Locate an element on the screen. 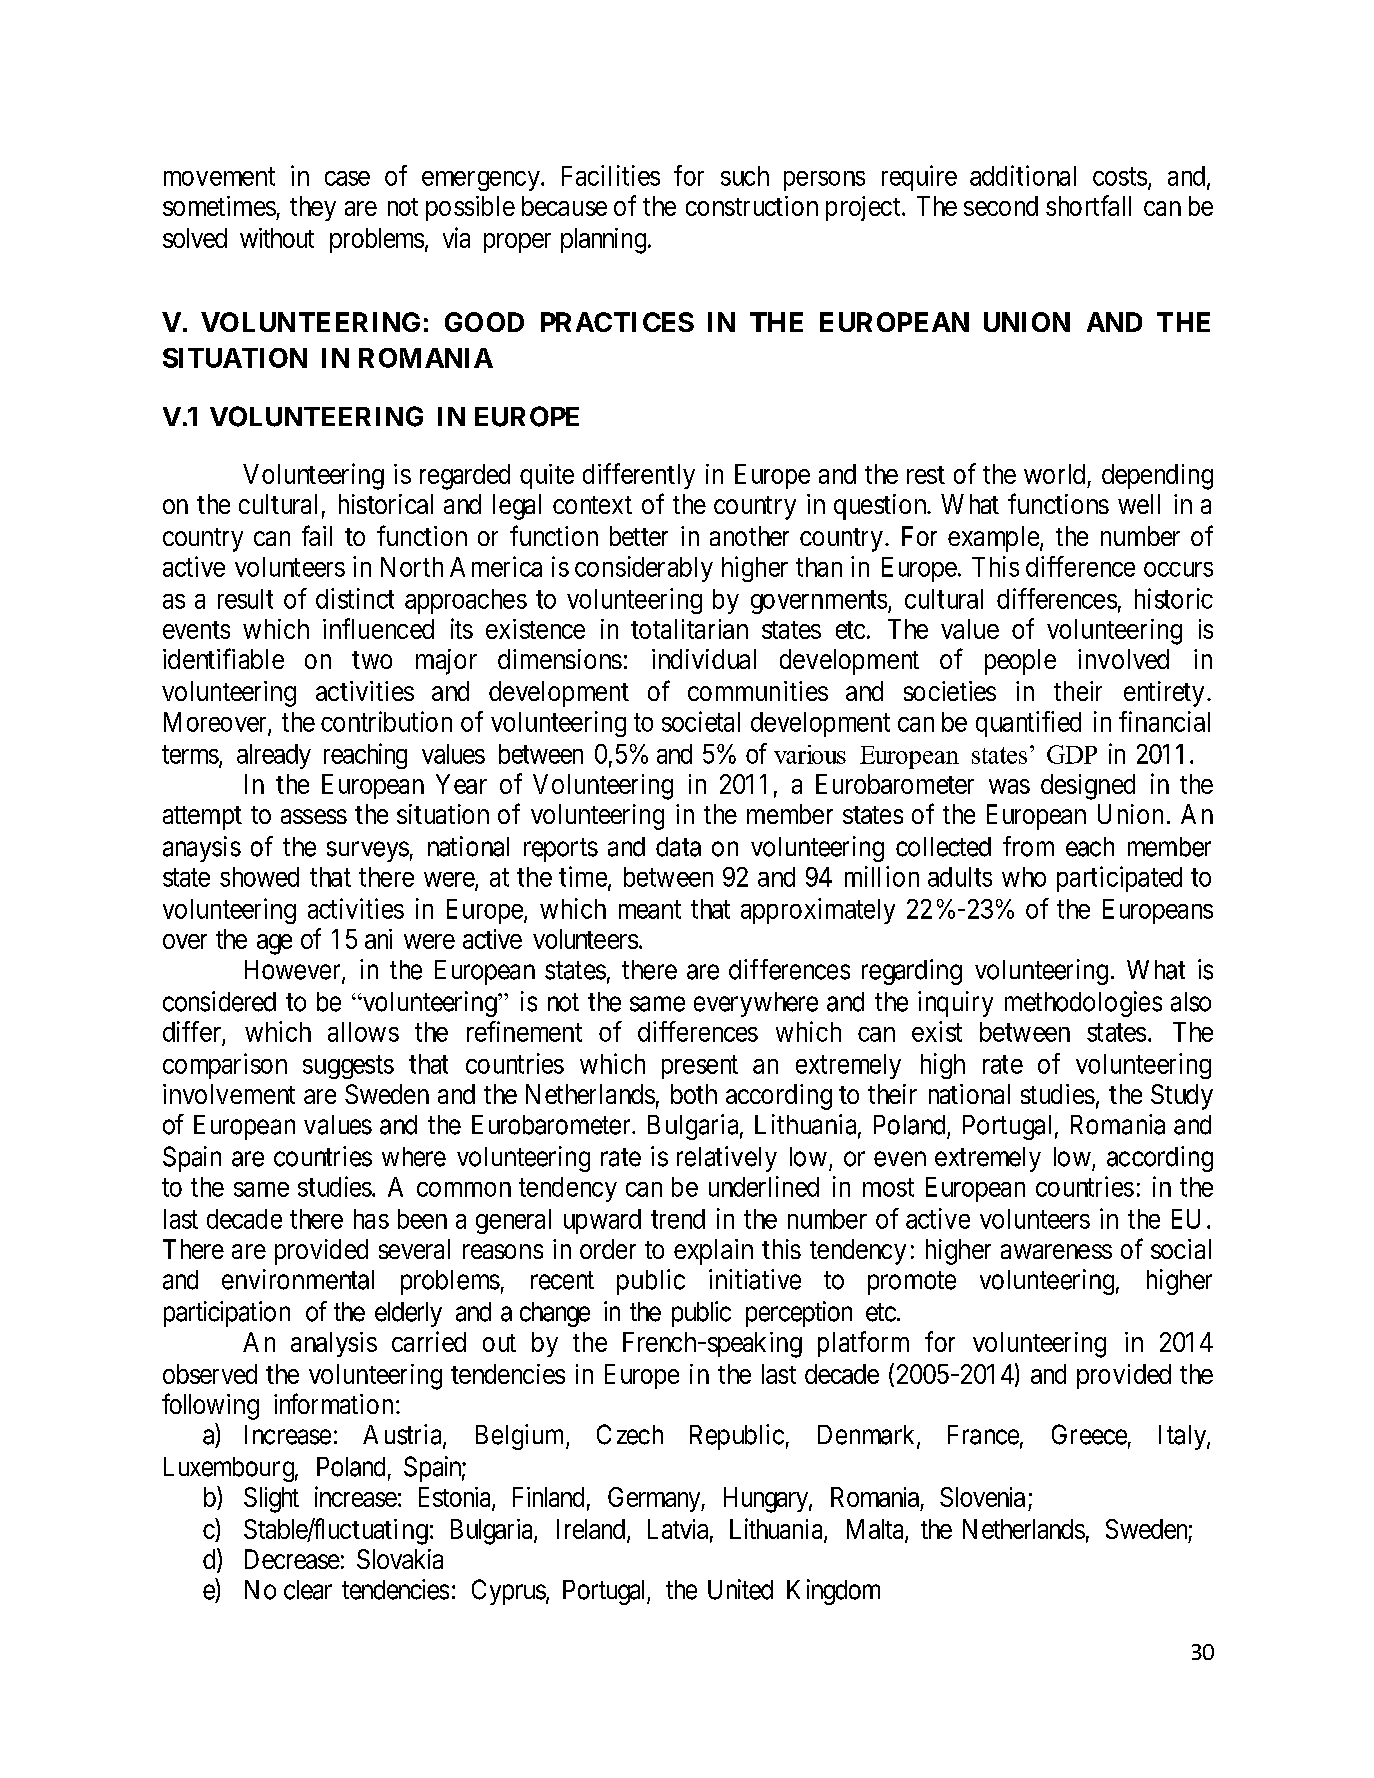  considerably is located at coordinates (644, 569).
